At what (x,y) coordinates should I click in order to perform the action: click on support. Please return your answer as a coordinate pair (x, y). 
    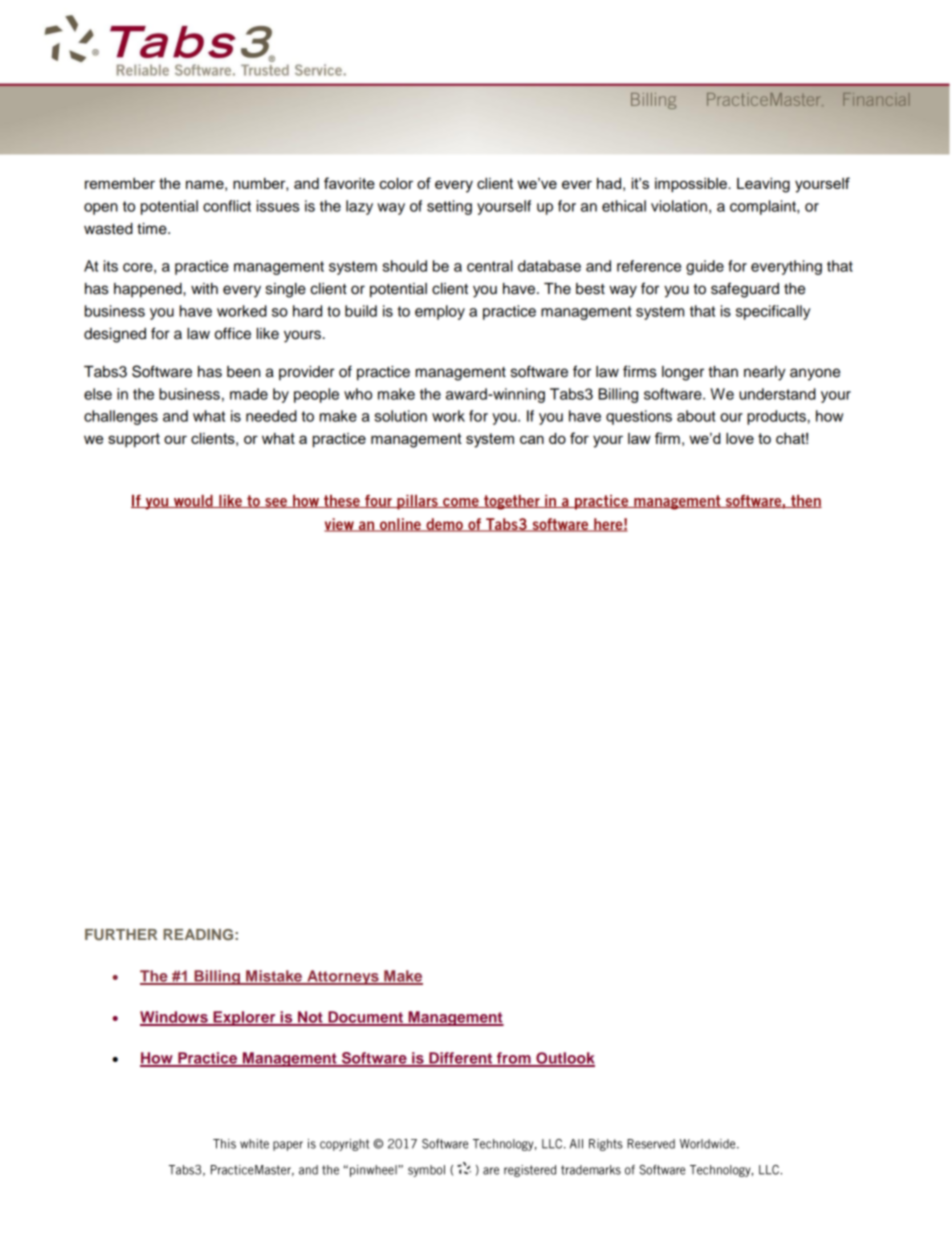
    Looking at the image, I should click on (134, 440).
